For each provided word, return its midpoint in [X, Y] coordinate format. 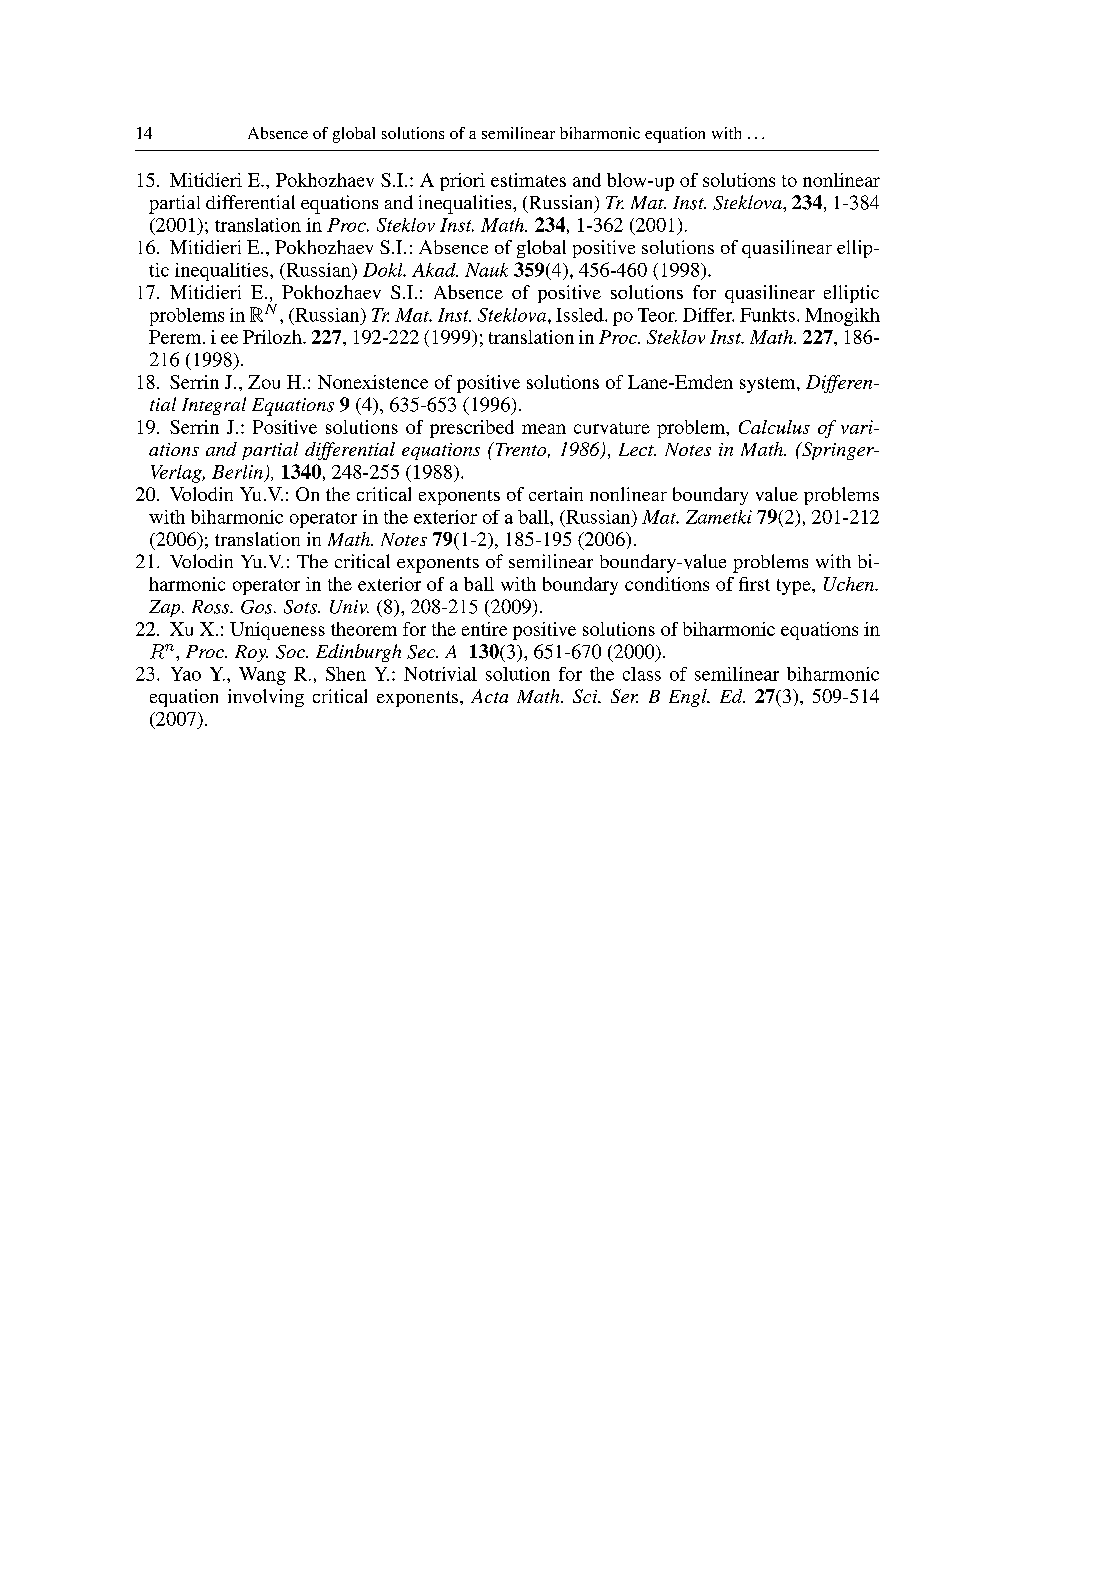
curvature [612, 428]
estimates [528, 180]
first [754, 584]
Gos [258, 607]
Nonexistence [373, 382]
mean [544, 429]
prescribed [472, 429]
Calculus [774, 427]
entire [484, 629]
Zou [264, 382]
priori [462, 182]
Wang [262, 676]
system [769, 385]
